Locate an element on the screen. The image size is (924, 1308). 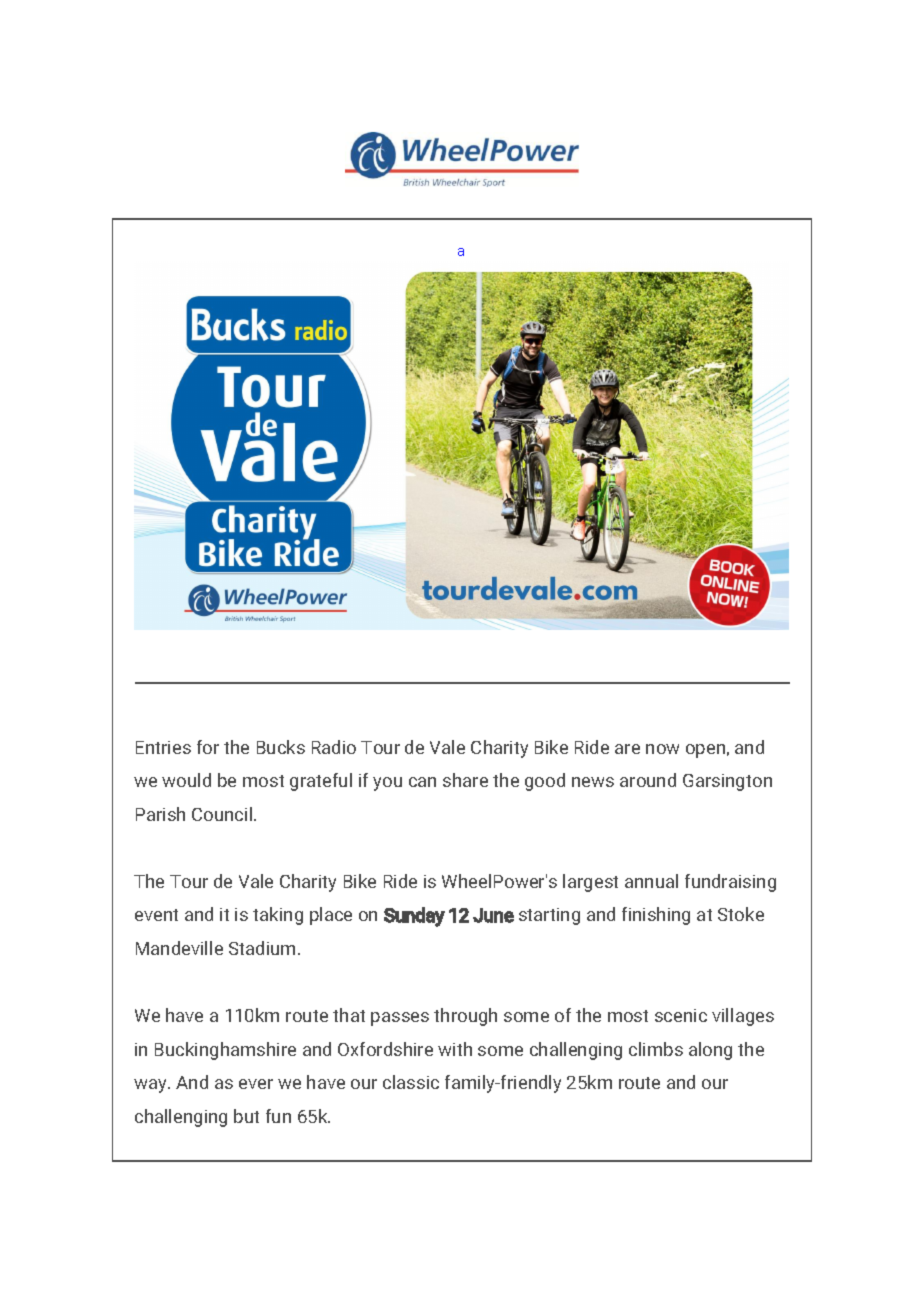
now is located at coordinates (662, 749).
